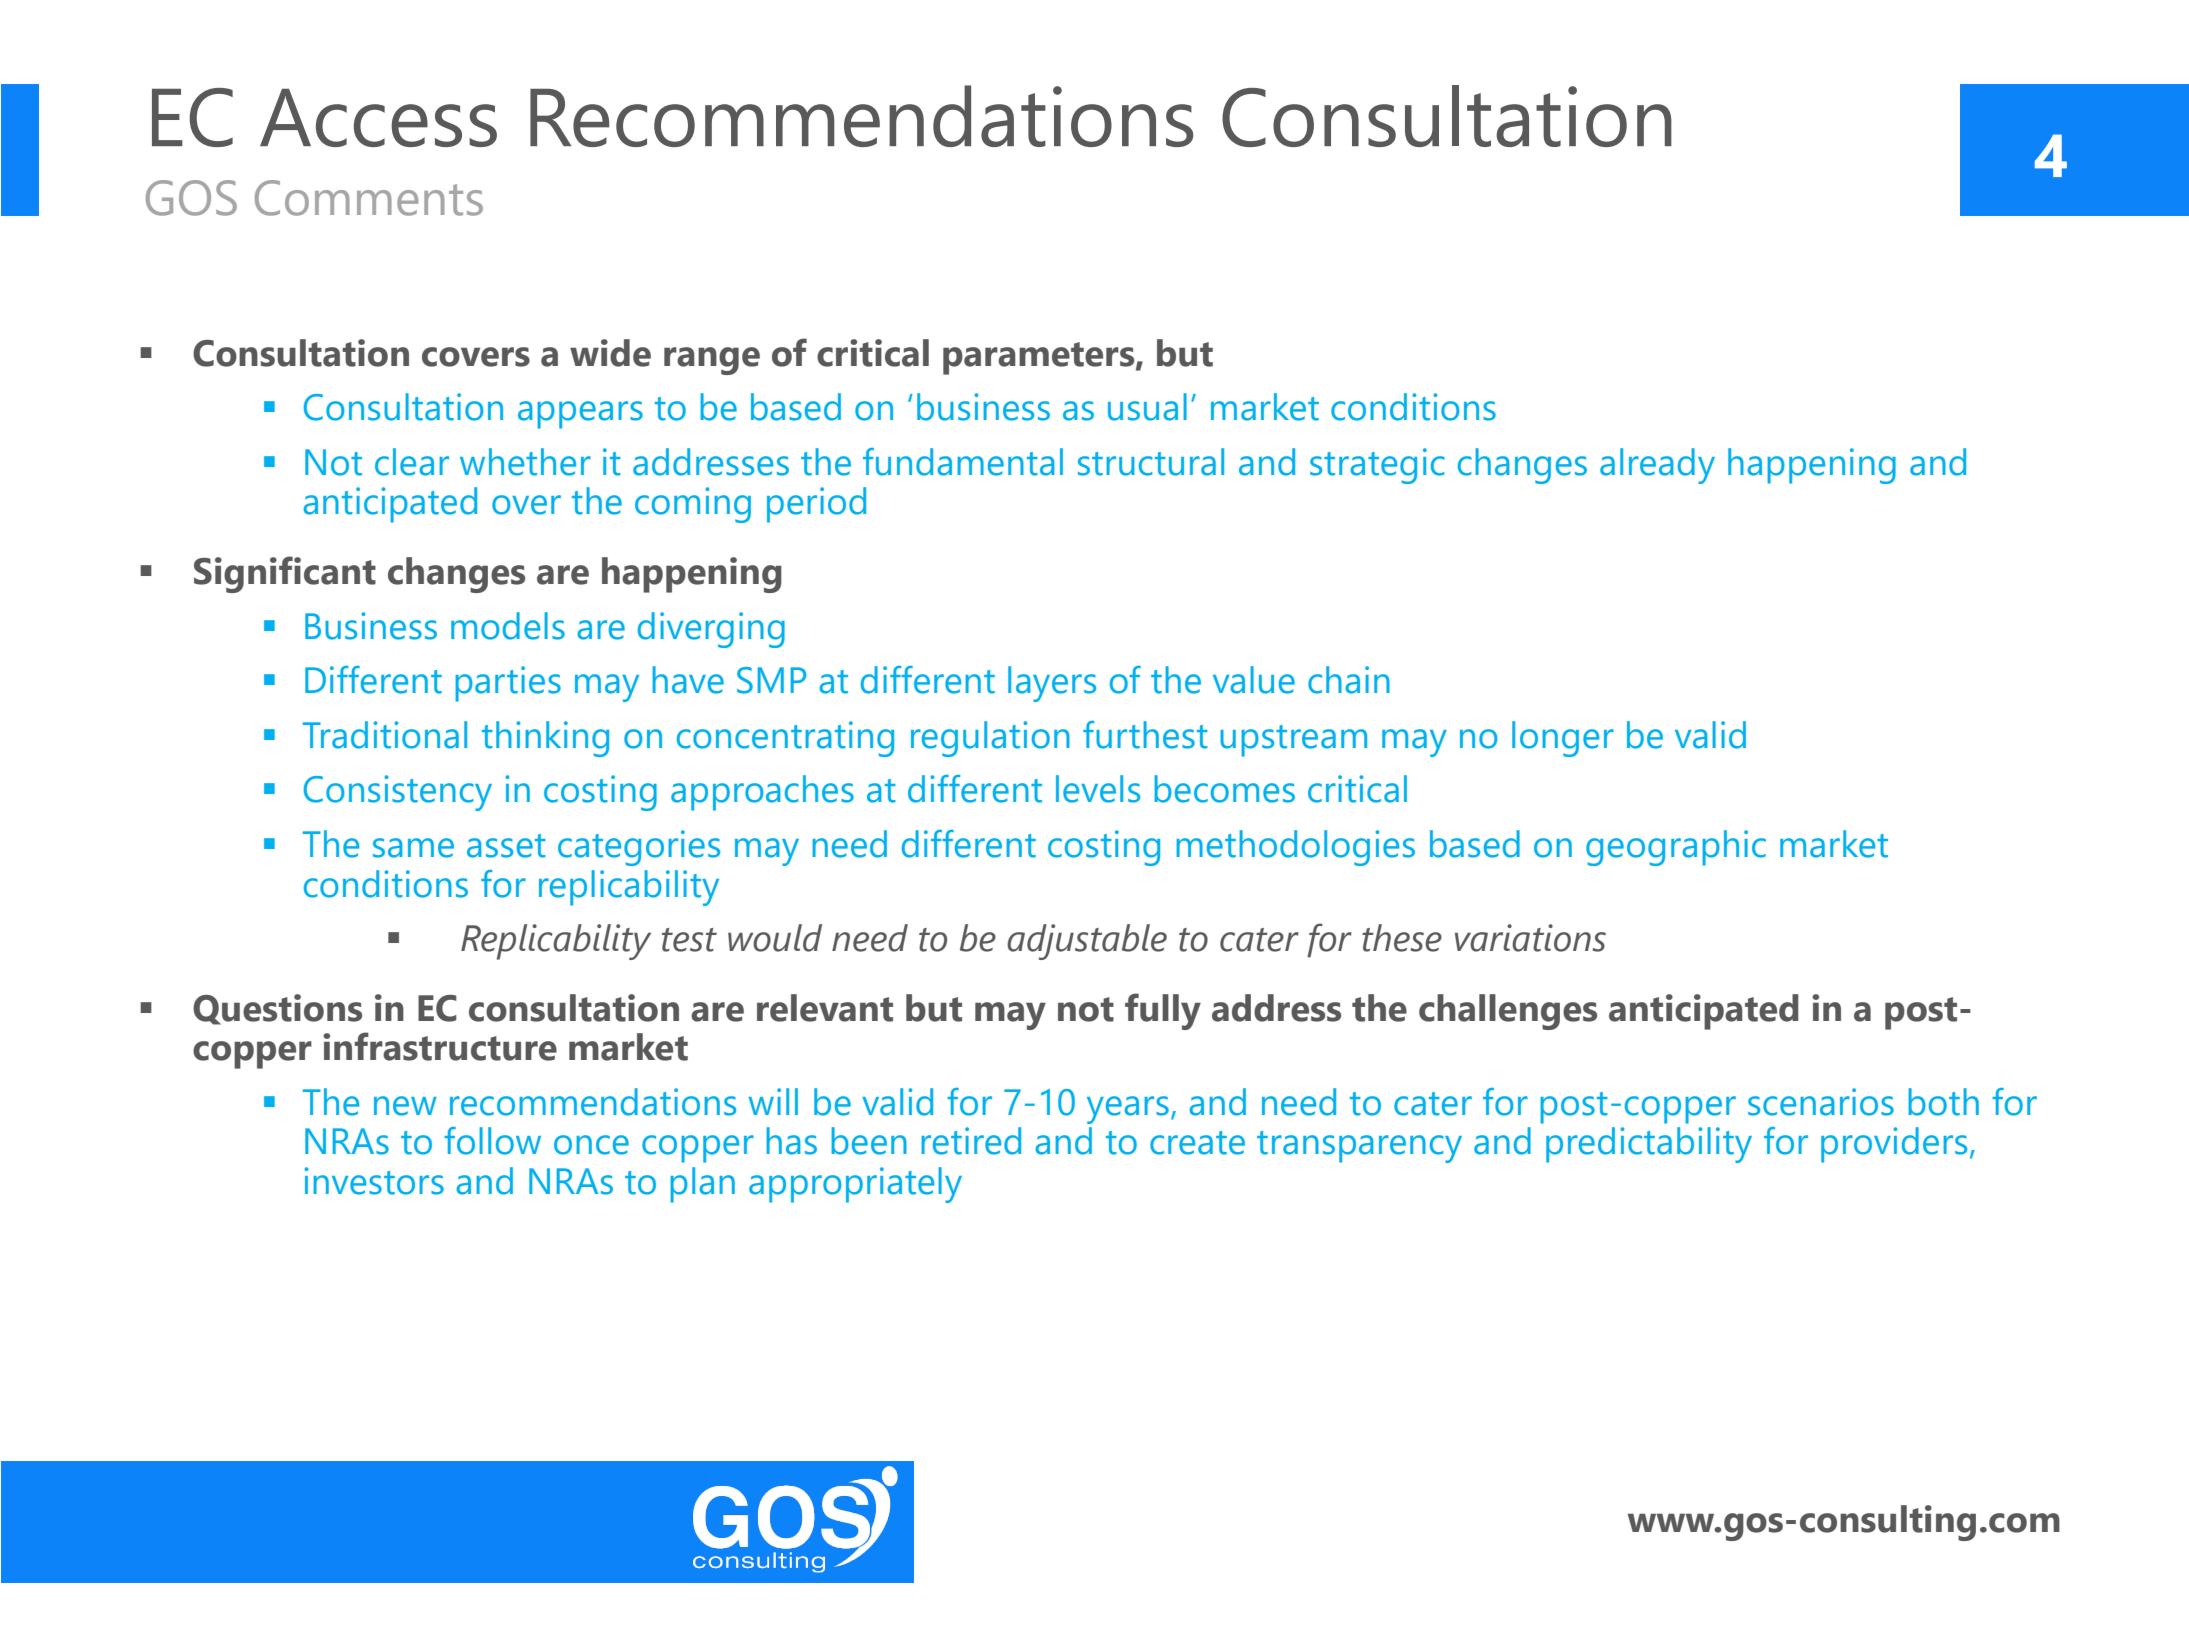 This screenshot has height=1642, width=2189. What do you see at coordinates (508, 626) in the screenshot?
I see `models` at bounding box center [508, 626].
